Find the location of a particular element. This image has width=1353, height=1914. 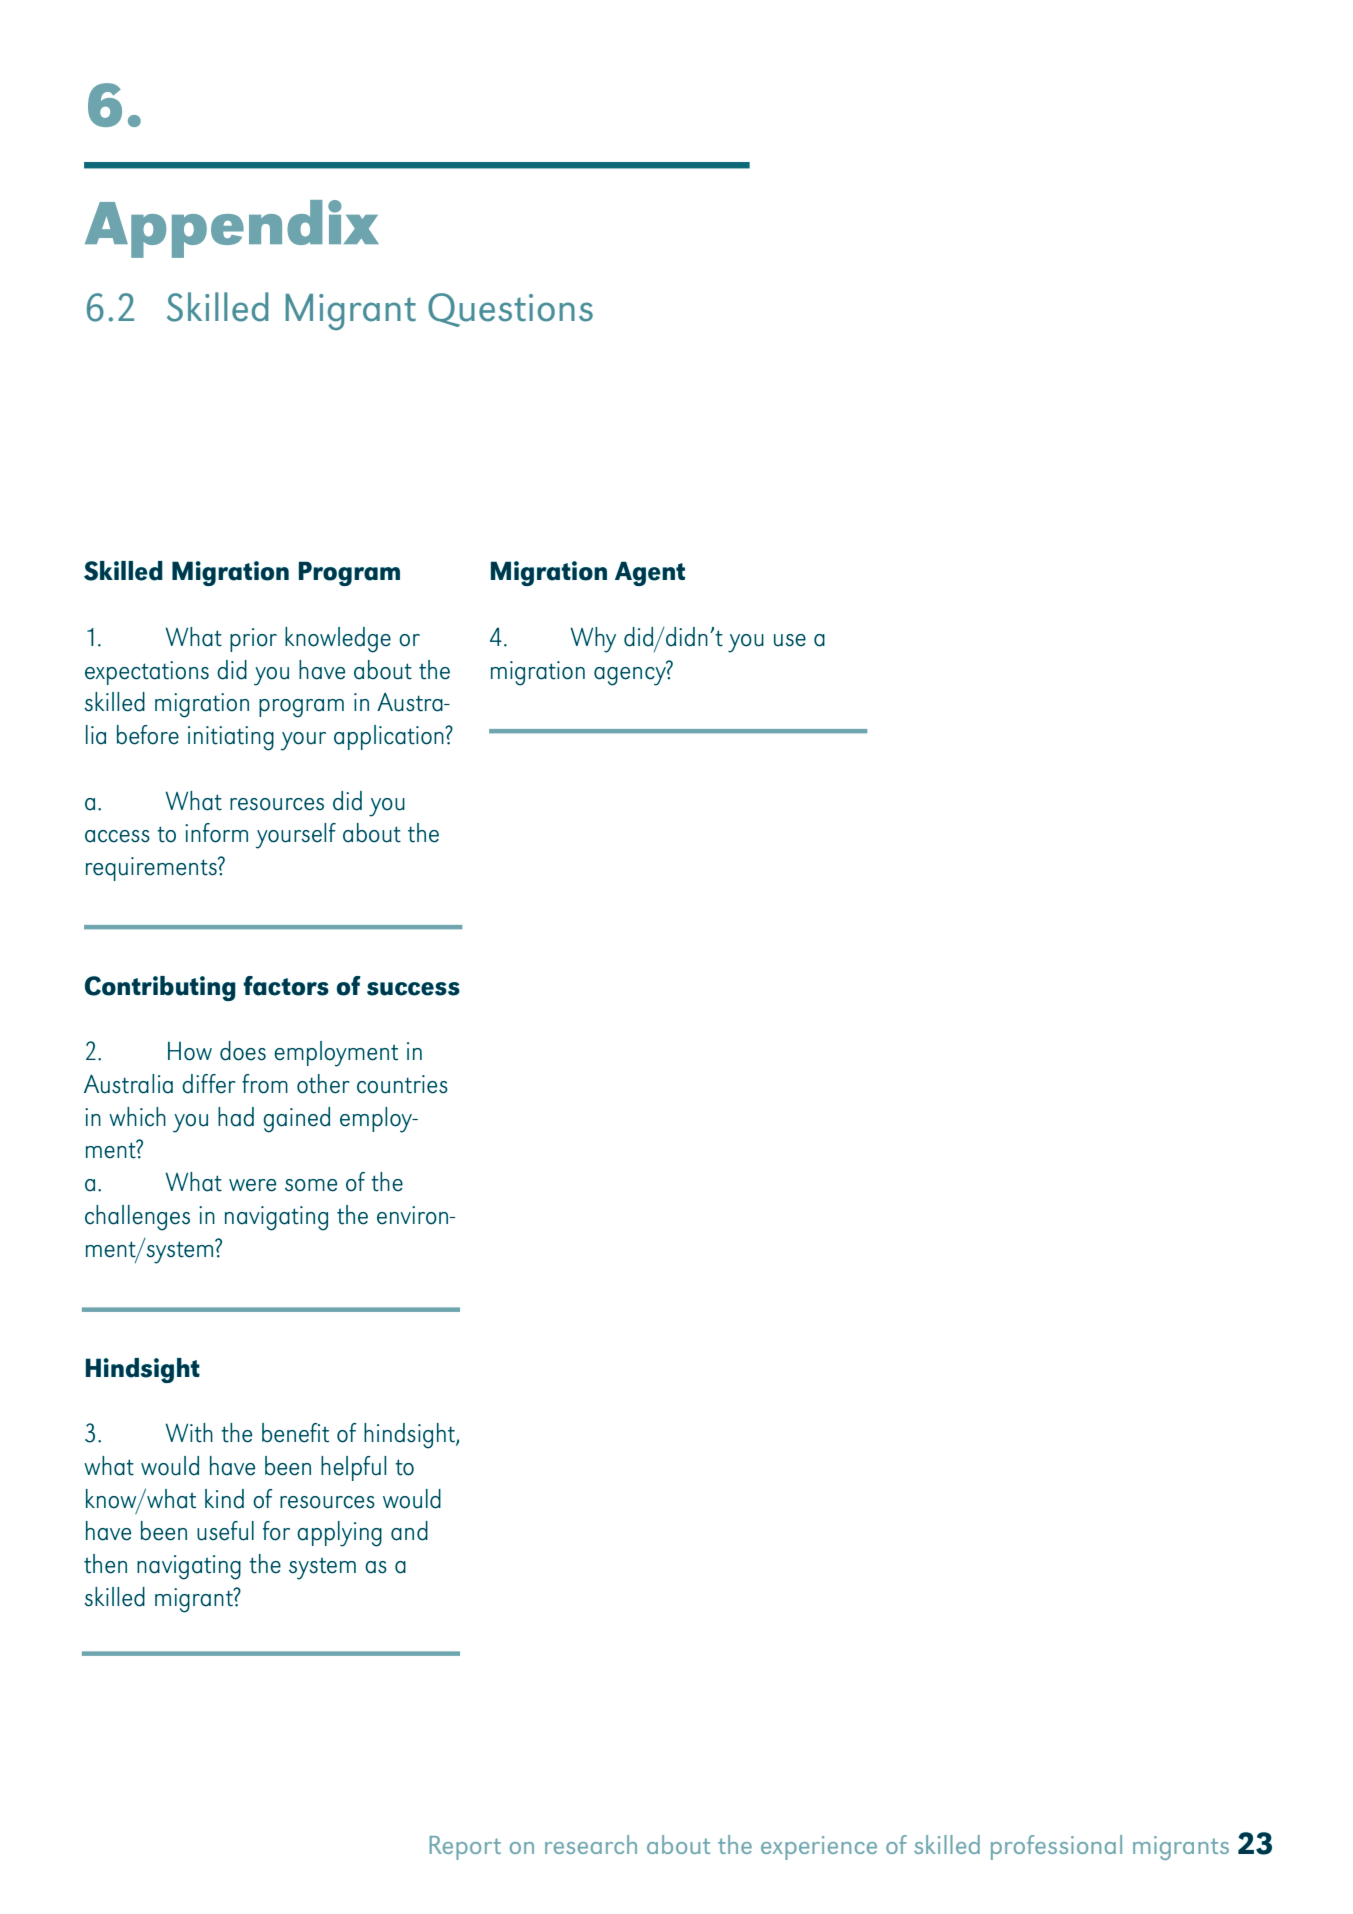

Questions is located at coordinates (510, 310).
